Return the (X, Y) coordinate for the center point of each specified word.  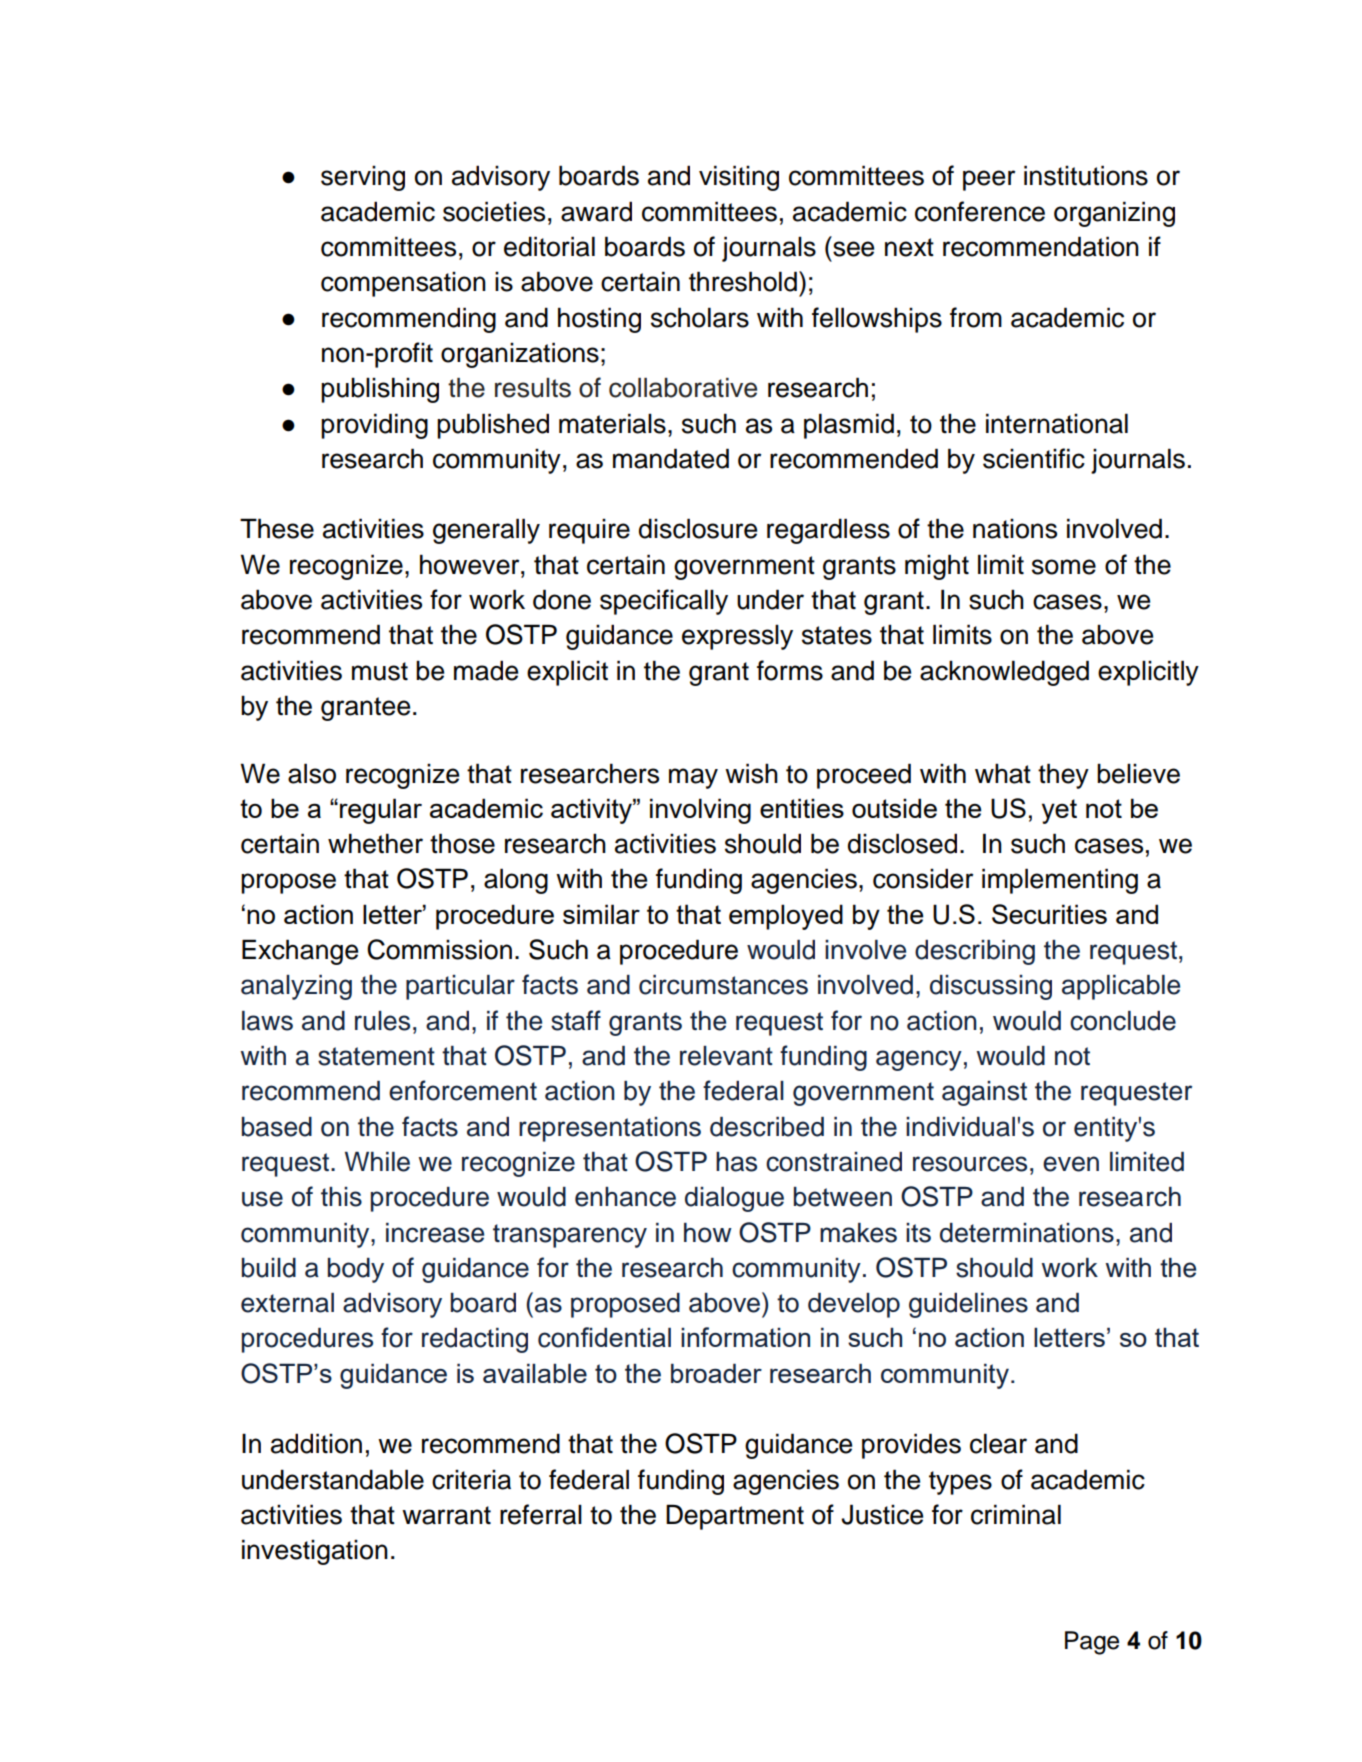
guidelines (968, 1305)
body (356, 1270)
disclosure (698, 528)
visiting (739, 178)
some (1064, 567)
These (277, 528)
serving (363, 178)
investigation (315, 1552)
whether (375, 843)
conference (980, 211)
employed (786, 917)
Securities (1049, 914)
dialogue (734, 1199)
